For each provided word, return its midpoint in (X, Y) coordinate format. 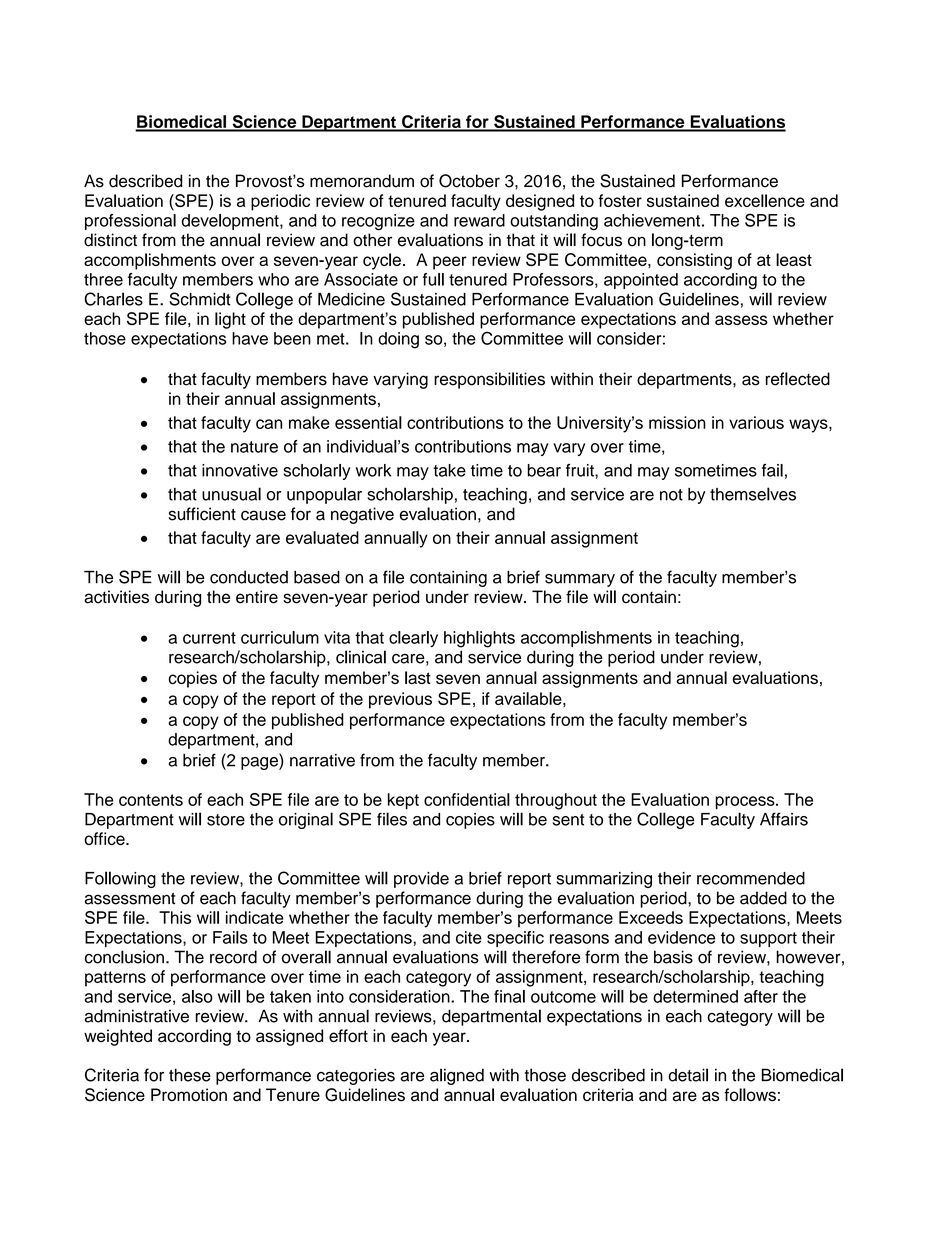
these (190, 1075)
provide (421, 880)
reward (479, 220)
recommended (751, 878)
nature (254, 447)
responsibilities (489, 380)
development (231, 222)
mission (677, 422)
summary (580, 580)
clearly (413, 639)
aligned (457, 1076)
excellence (765, 200)
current (209, 638)
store (226, 820)
